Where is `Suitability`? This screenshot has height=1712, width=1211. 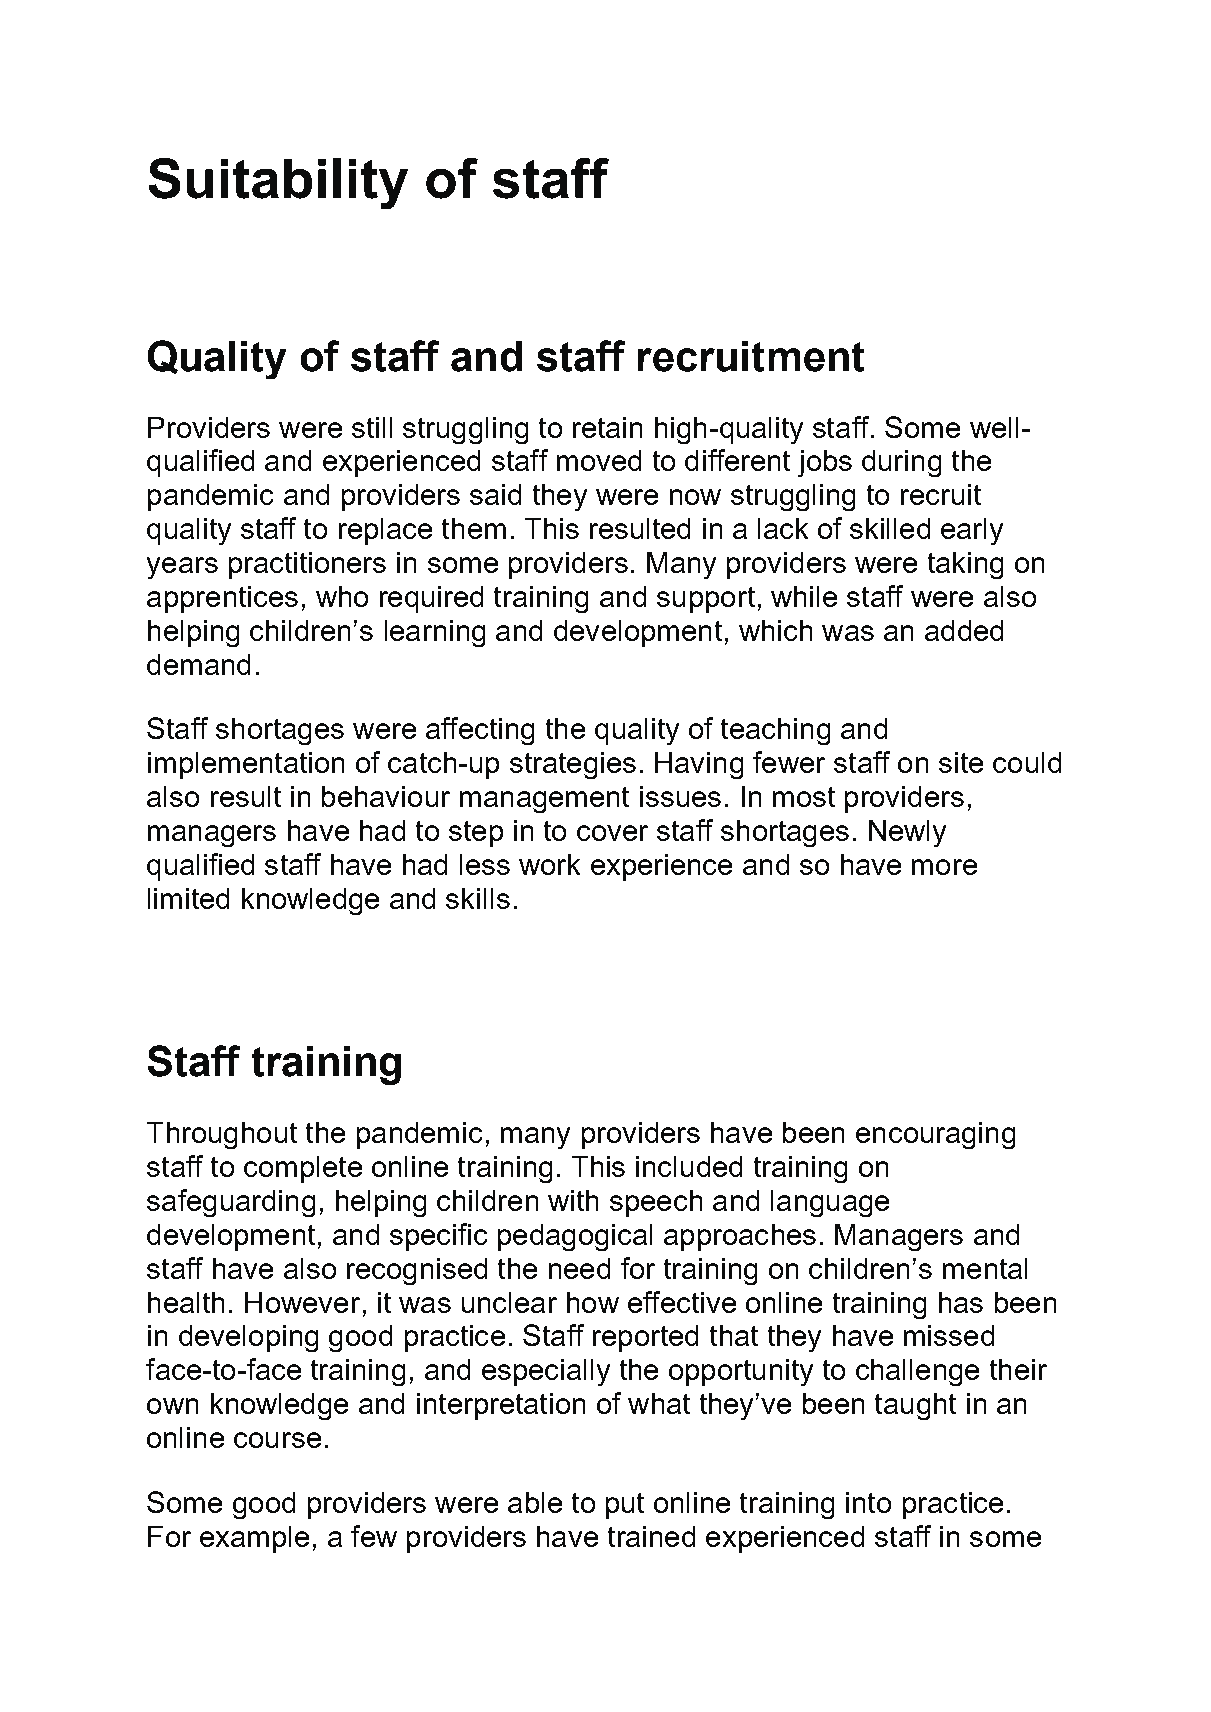
Suitability is located at coordinates (278, 183).
